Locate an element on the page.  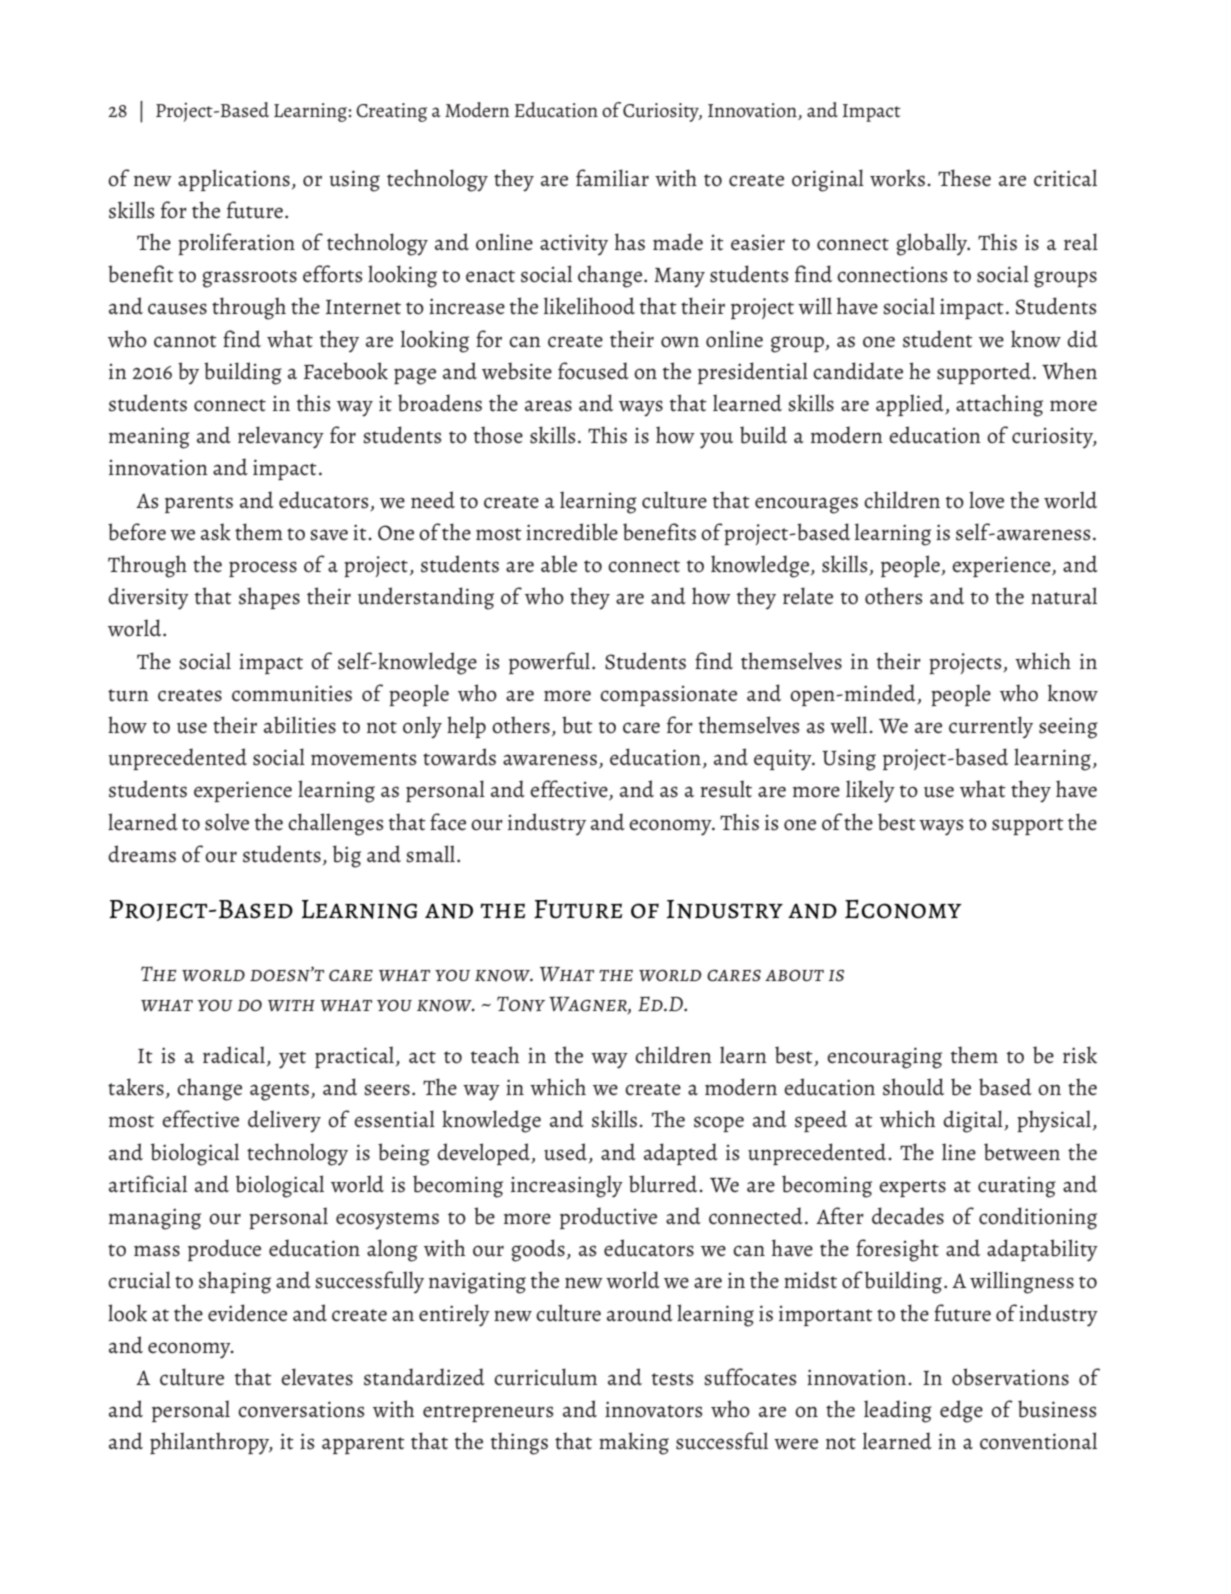
applications is located at coordinates (234, 180).
